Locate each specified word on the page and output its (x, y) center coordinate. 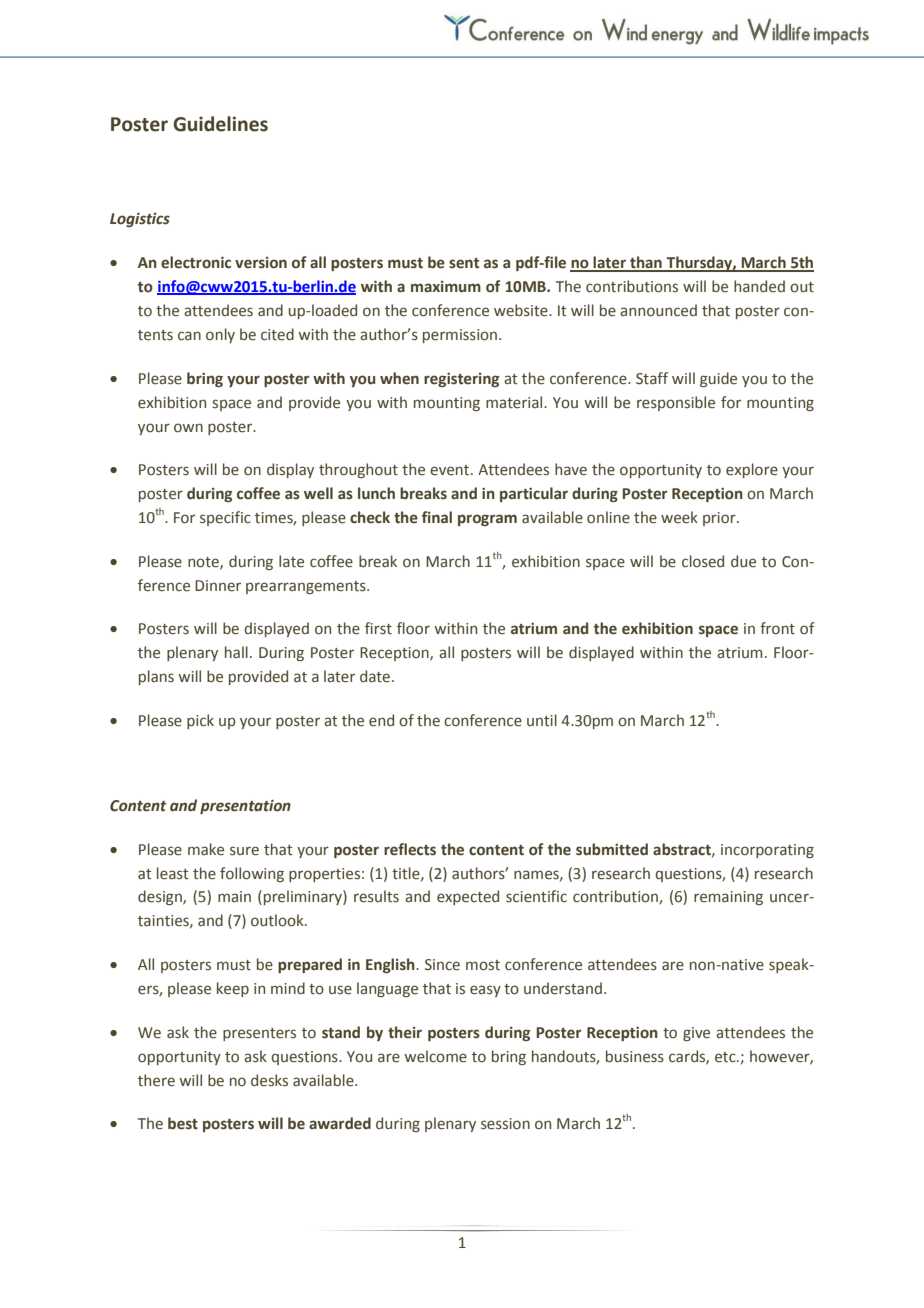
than (646, 263)
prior (720, 519)
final (437, 517)
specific (225, 518)
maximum (446, 287)
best (183, 1123)
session (505, 1124)
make (206, 849)
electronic (196, 262)
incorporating (767, 851)
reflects (410, 849)
